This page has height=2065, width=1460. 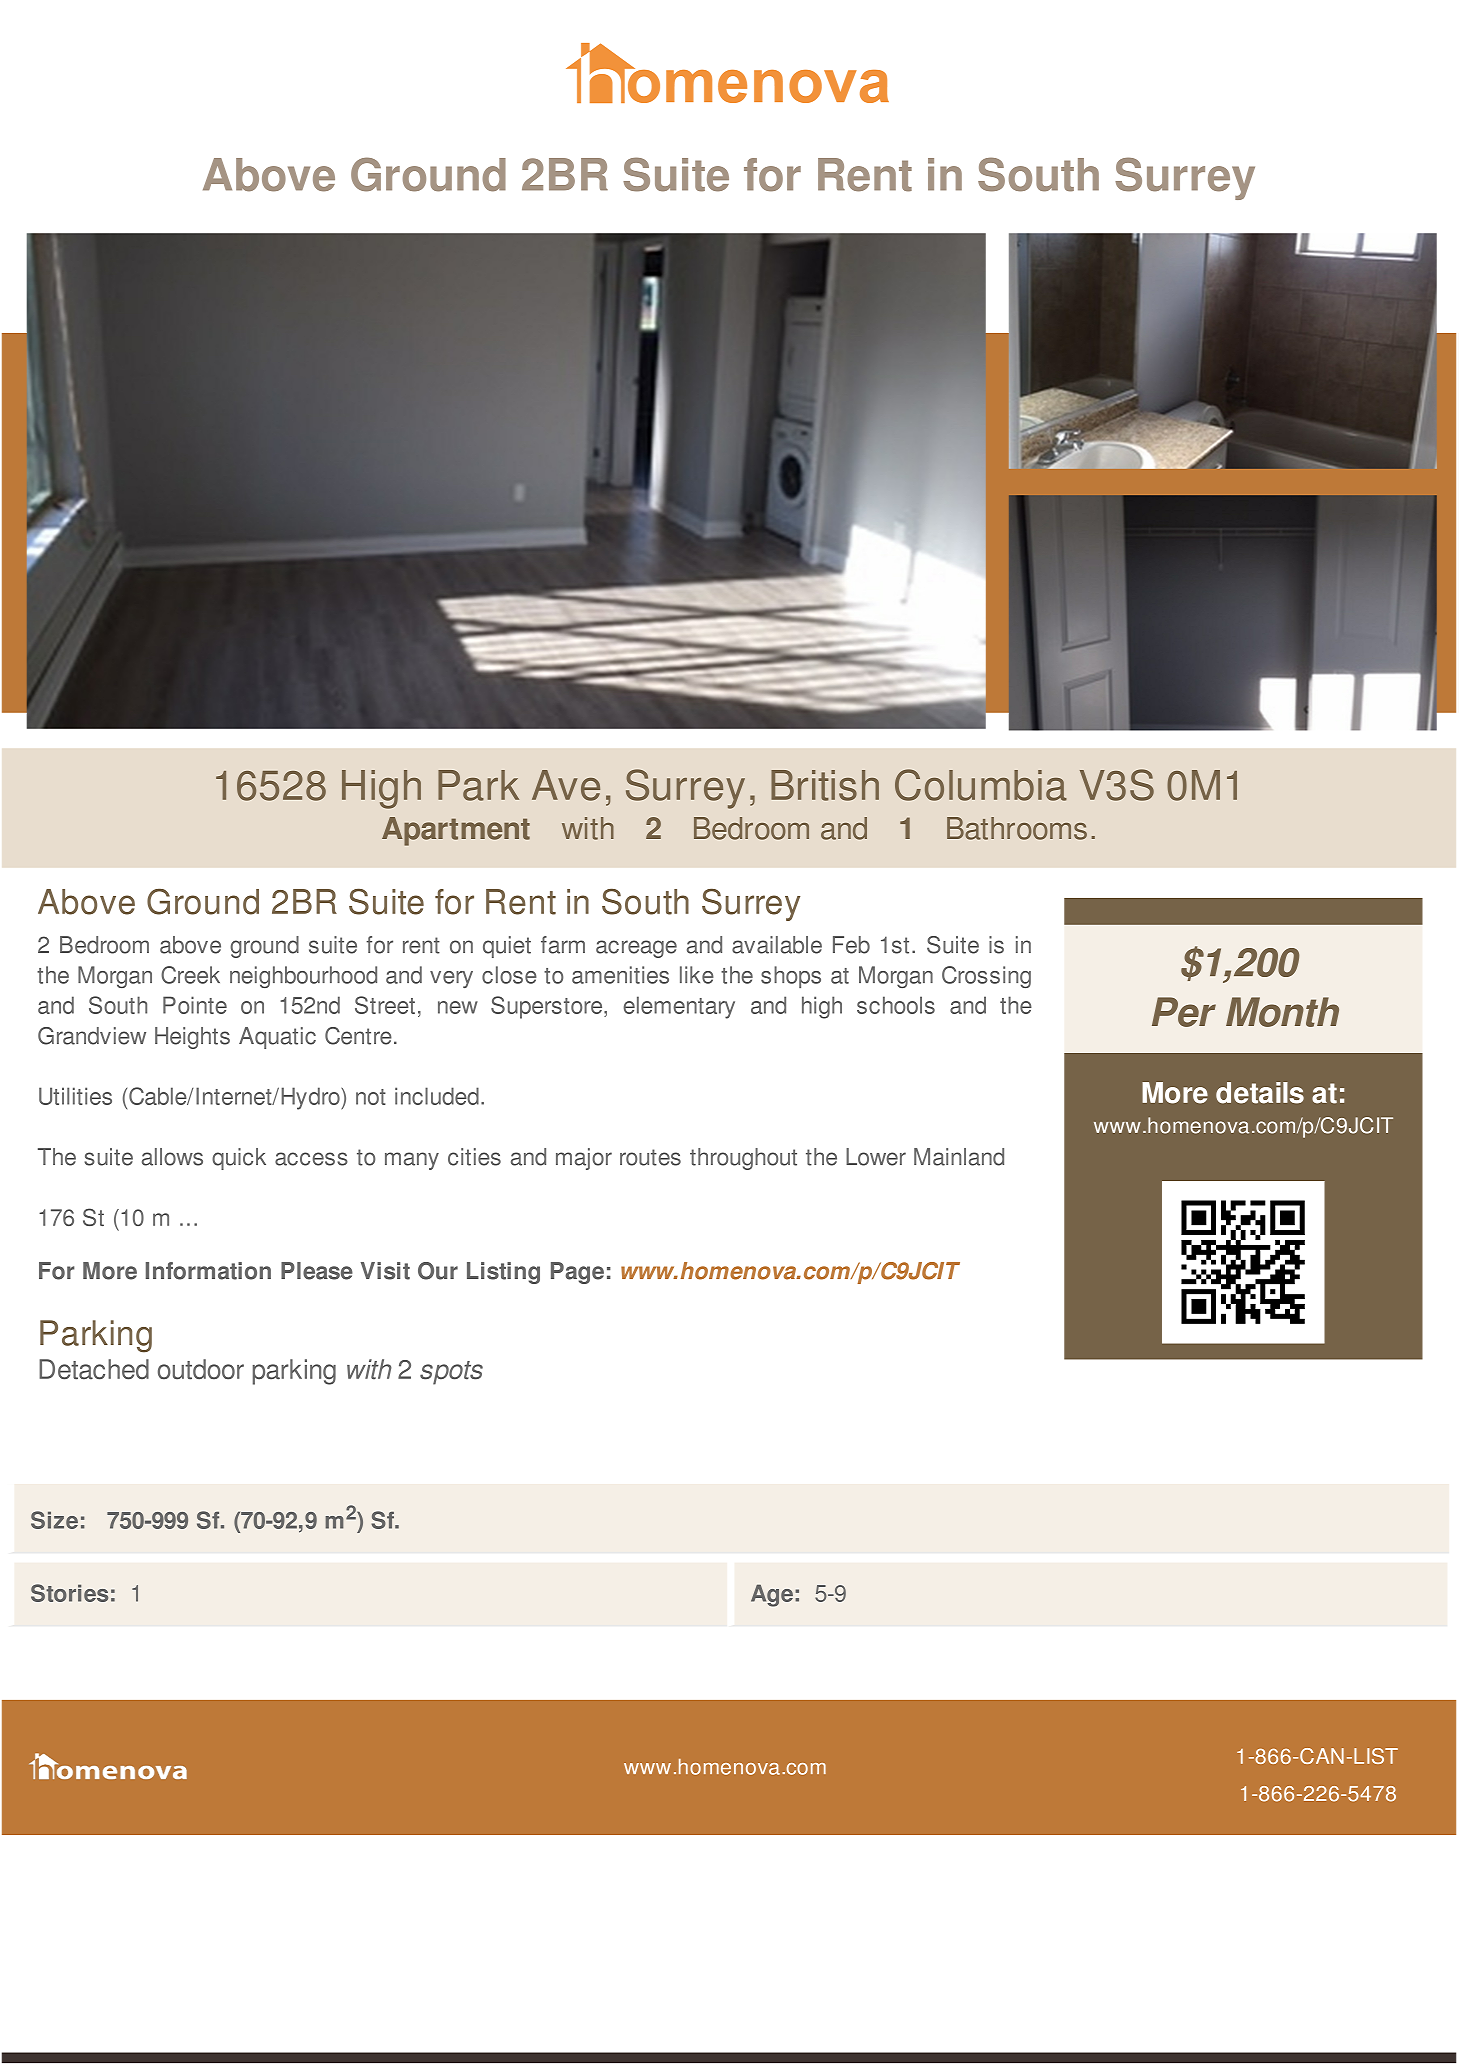 What do you see at coordinates (577, 1273) in the page?
I see `Page` at bounding box center [577, 1273].
